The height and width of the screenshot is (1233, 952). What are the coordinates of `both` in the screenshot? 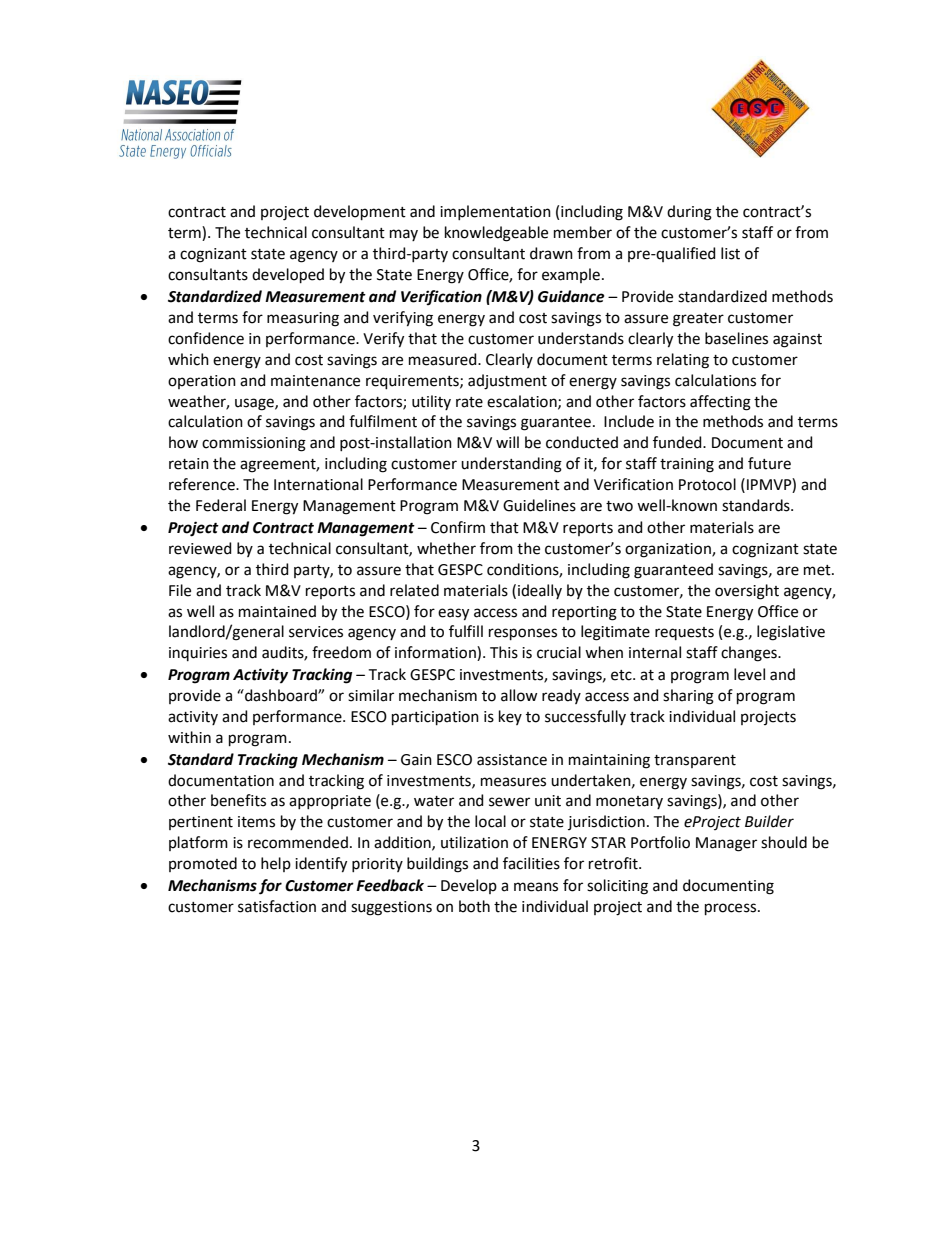 It's located at (474, 906).
